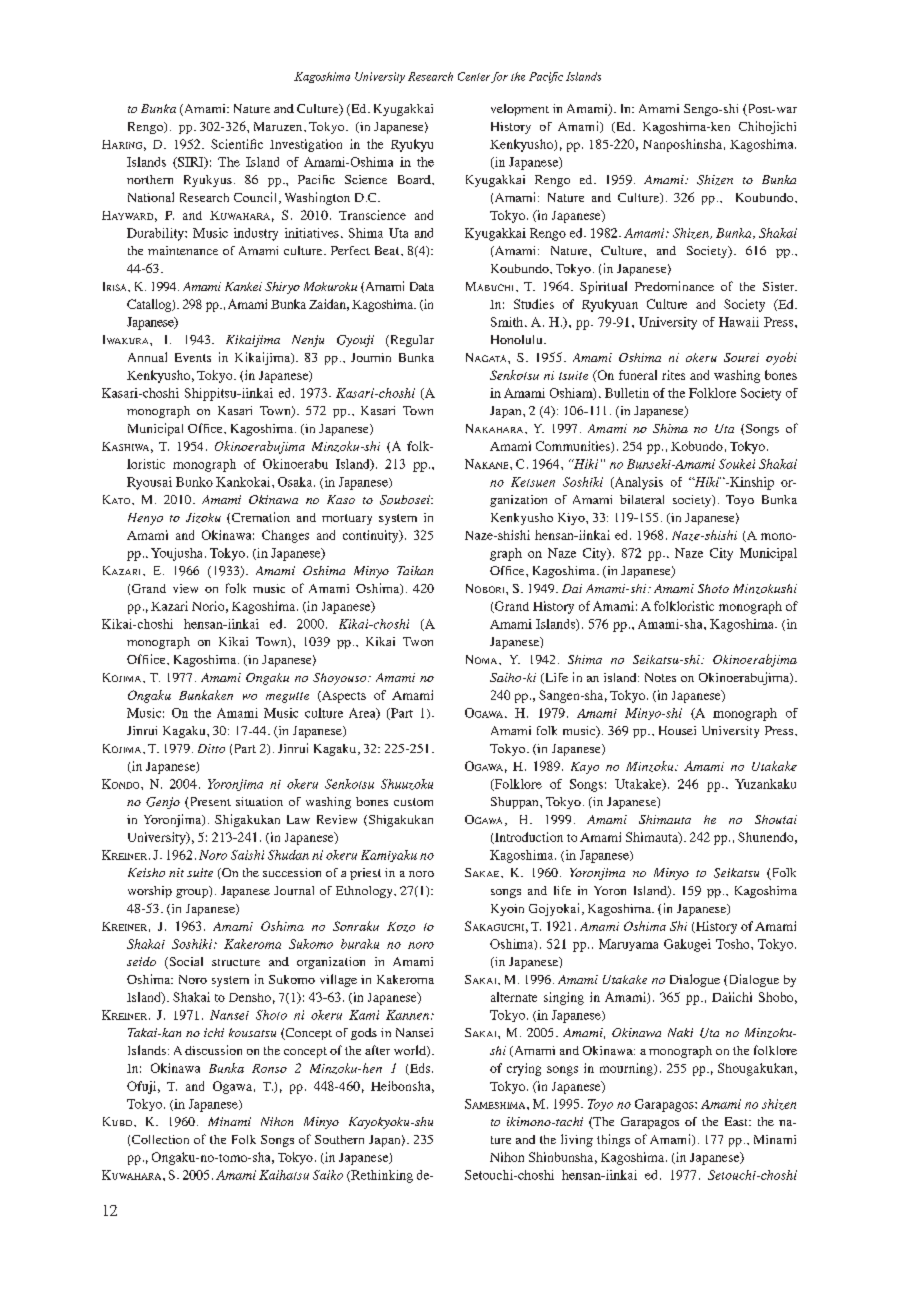 The width and height of the screenshot is (924, 1305). What do you see at coordinates (674, 286) in the screenshot?
I see `Predominance` at bounding box center [674, 286].
